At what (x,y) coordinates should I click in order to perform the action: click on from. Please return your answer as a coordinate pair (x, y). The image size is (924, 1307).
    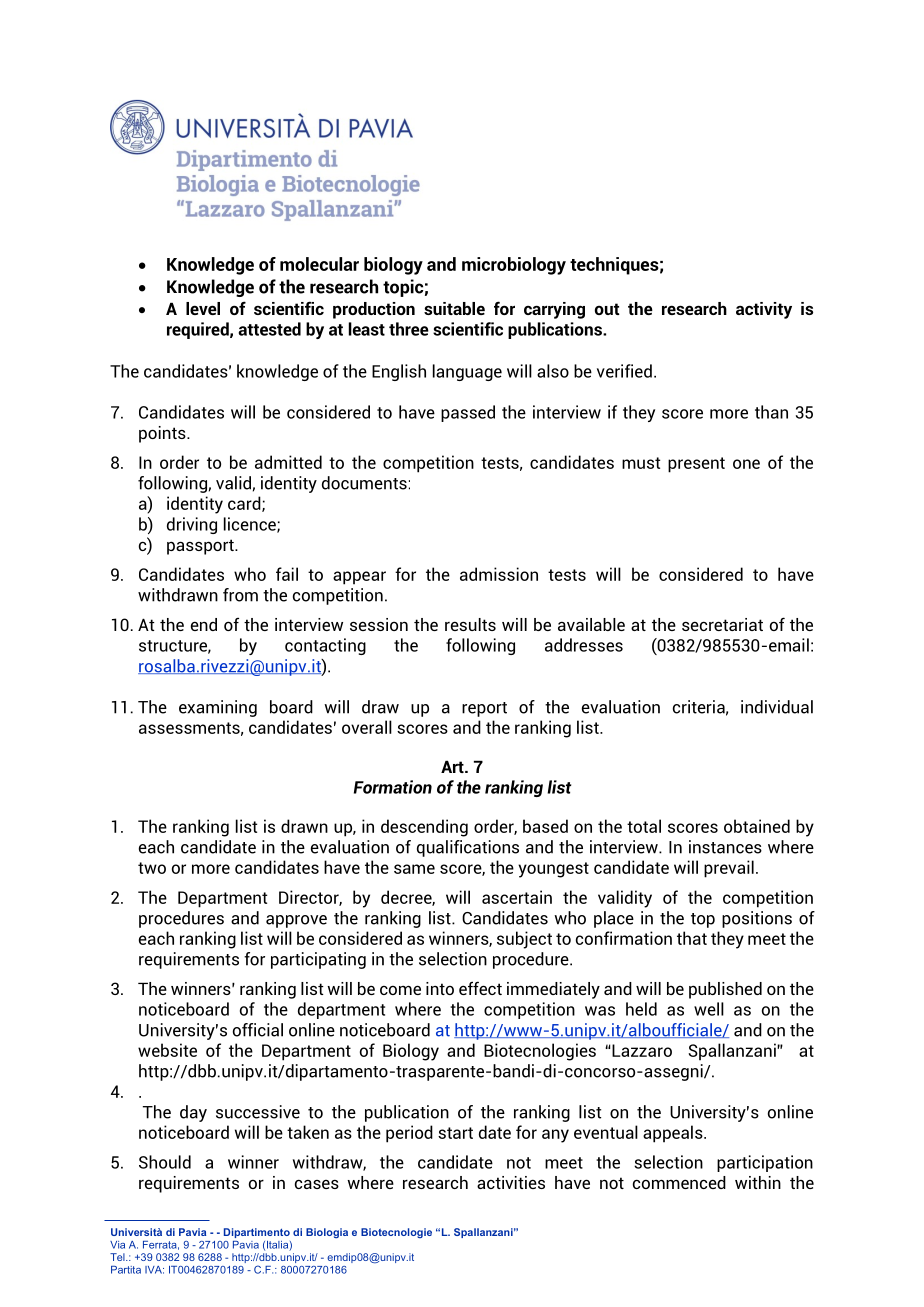
    Looking at the image, I should click on (240, 595).
